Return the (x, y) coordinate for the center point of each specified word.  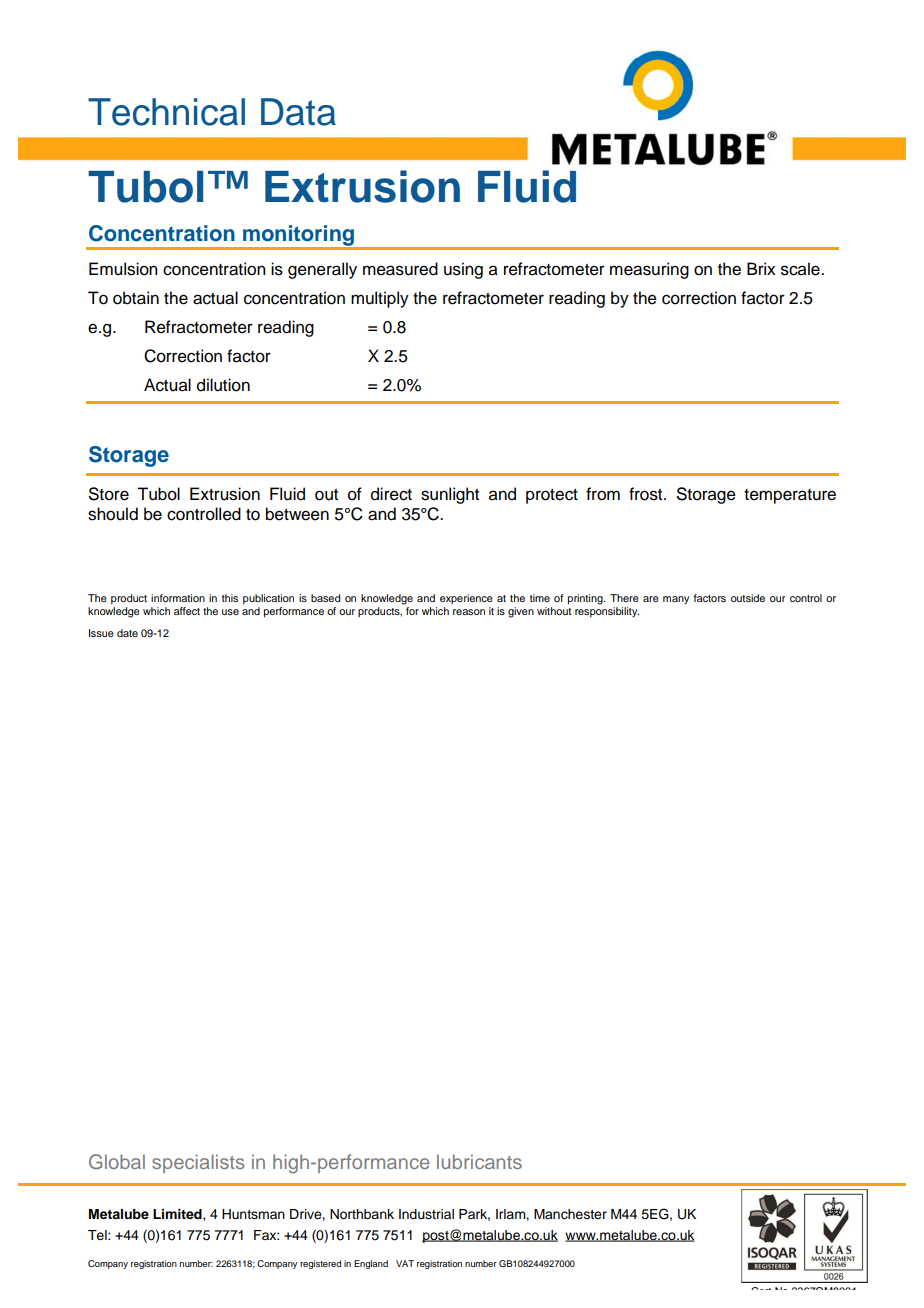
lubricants (479, 1161)
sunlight (450, 495)
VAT (405, 1263)
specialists (198, 1163)
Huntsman (253, 1214)
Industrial (426, 1214)
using (463, 270)
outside (748, 598)
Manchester (570, 1214)
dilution (223, 385)
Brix (761, 268)
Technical (166, 112)
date (127, 633)
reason (469, 612)
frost (647, 494)
